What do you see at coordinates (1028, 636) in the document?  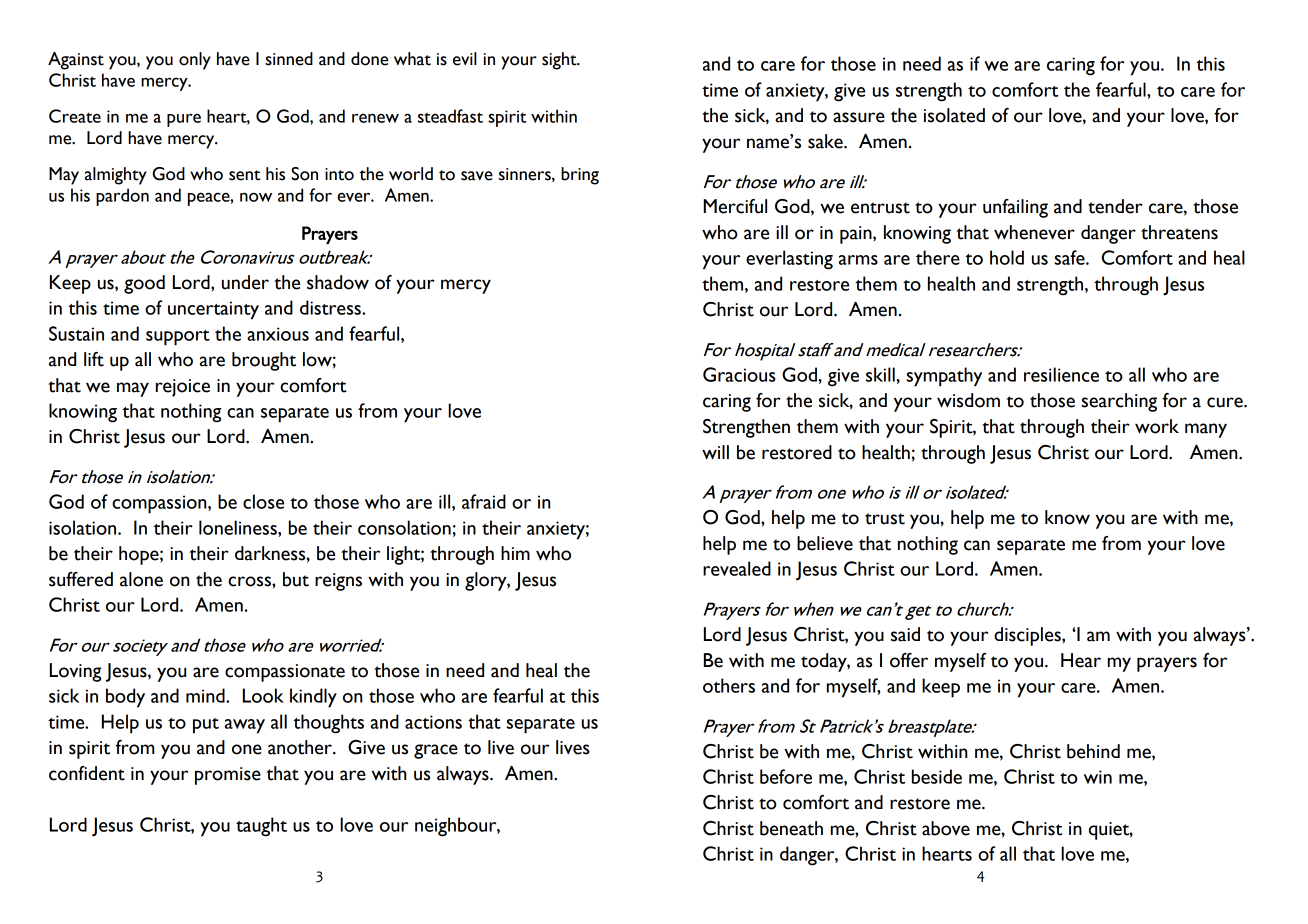 I see `disciples` at bounding box center [1028, 636].
